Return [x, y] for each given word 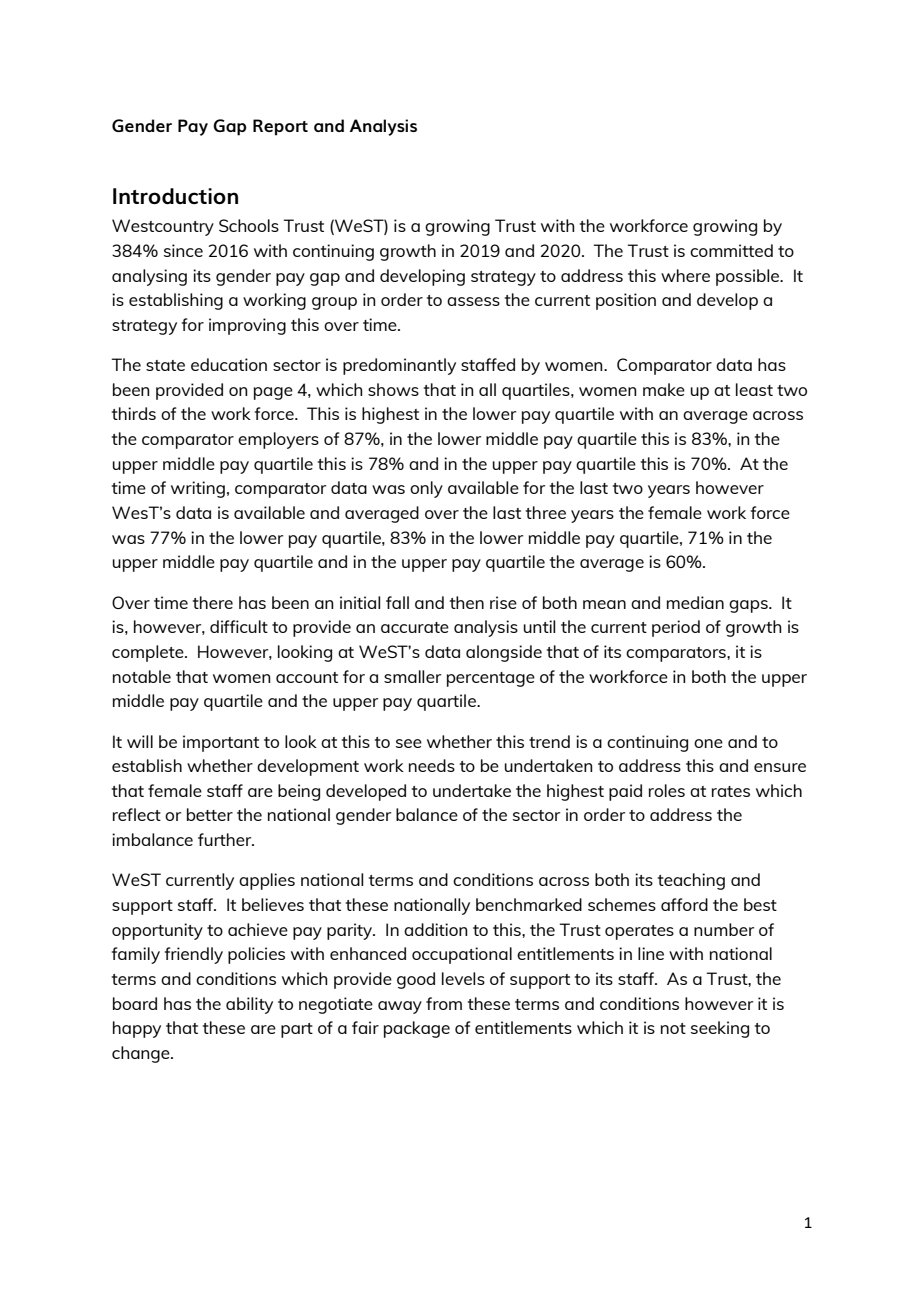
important [221, 743]
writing [198, 489]
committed [731, 250]
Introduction [175, 196]
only [426, 489]
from [444, 1003]
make [664, 389]
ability [249, 1005]
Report [280, 127]
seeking [720, 1029]
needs [432, 765]
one [708, 743]
